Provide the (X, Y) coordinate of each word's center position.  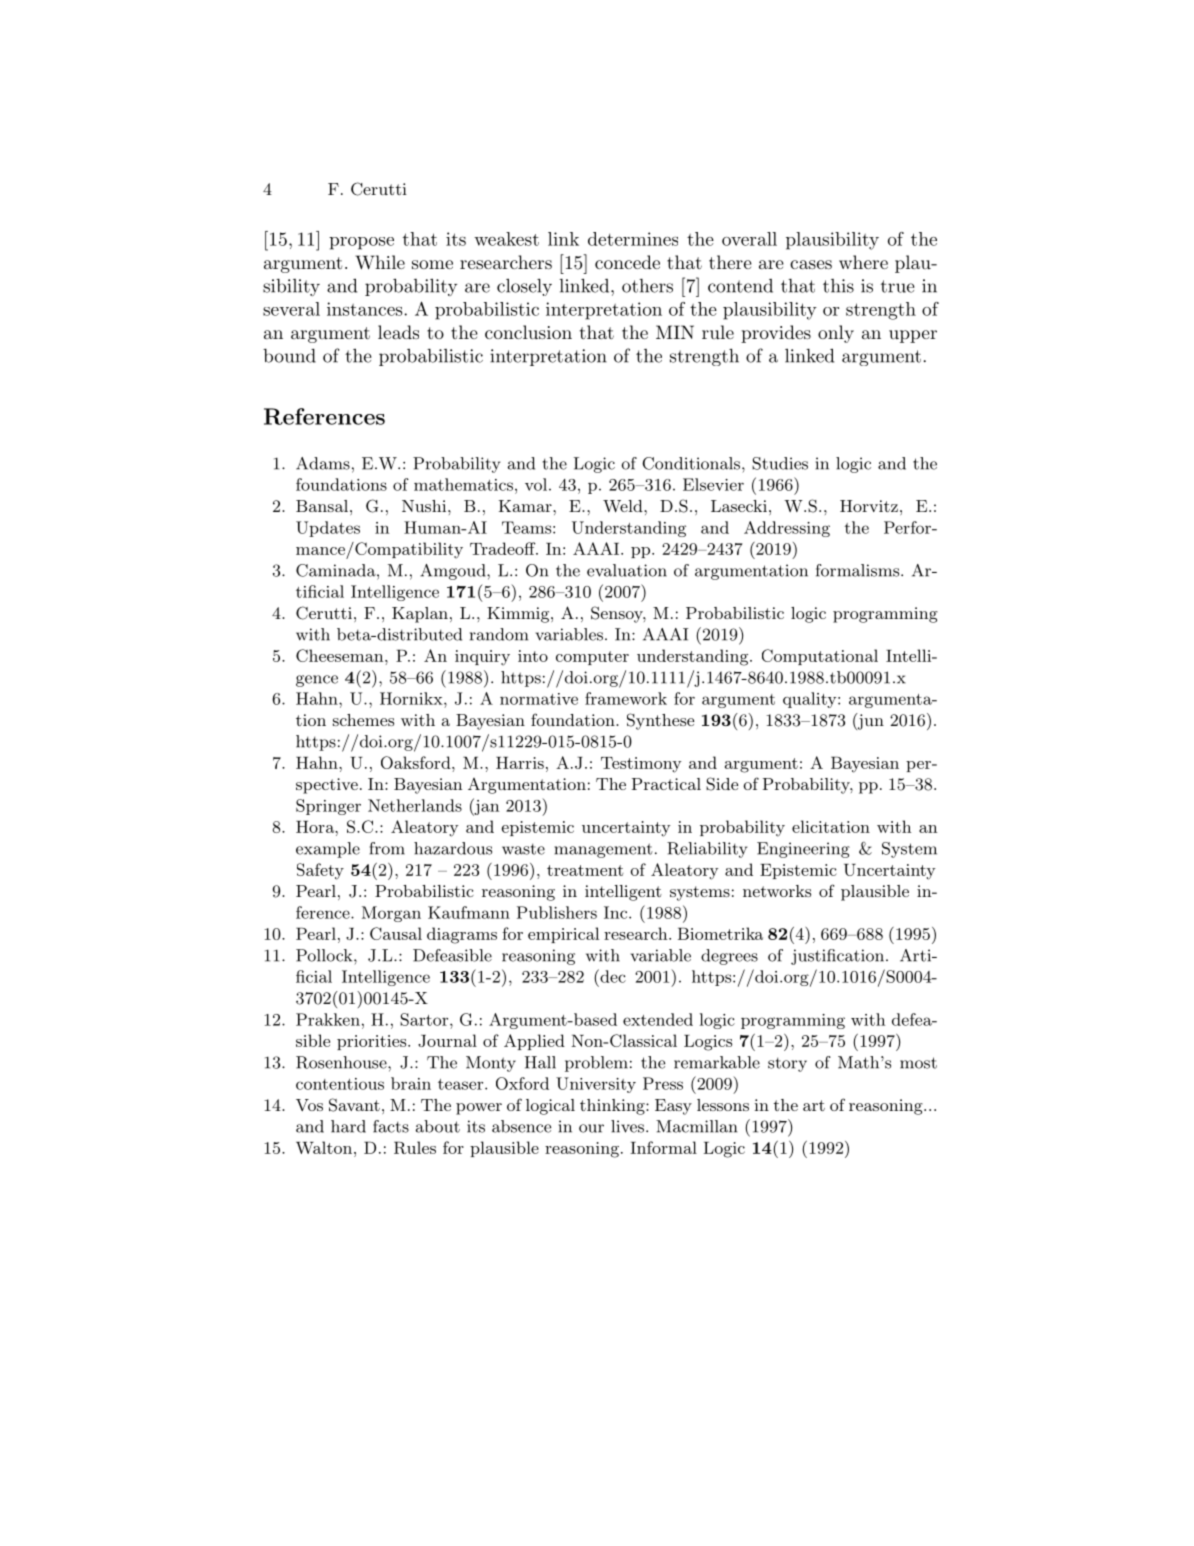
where (863, 262)
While (380, 262)
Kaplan (420, 615)
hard (348, 1126)
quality (809, 700)
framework (626, 698)
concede (627, 262)
